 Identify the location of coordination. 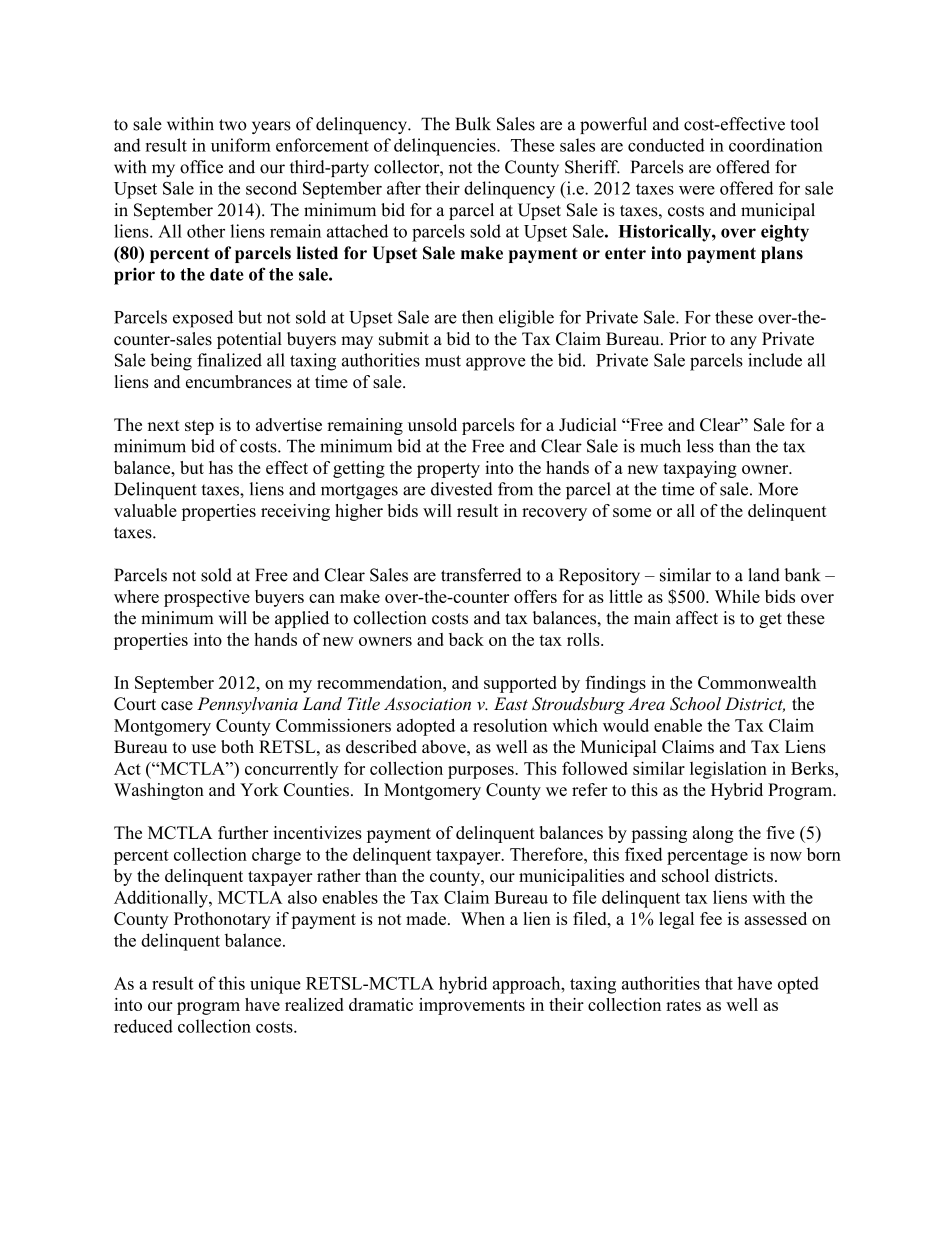
(776, 145).
